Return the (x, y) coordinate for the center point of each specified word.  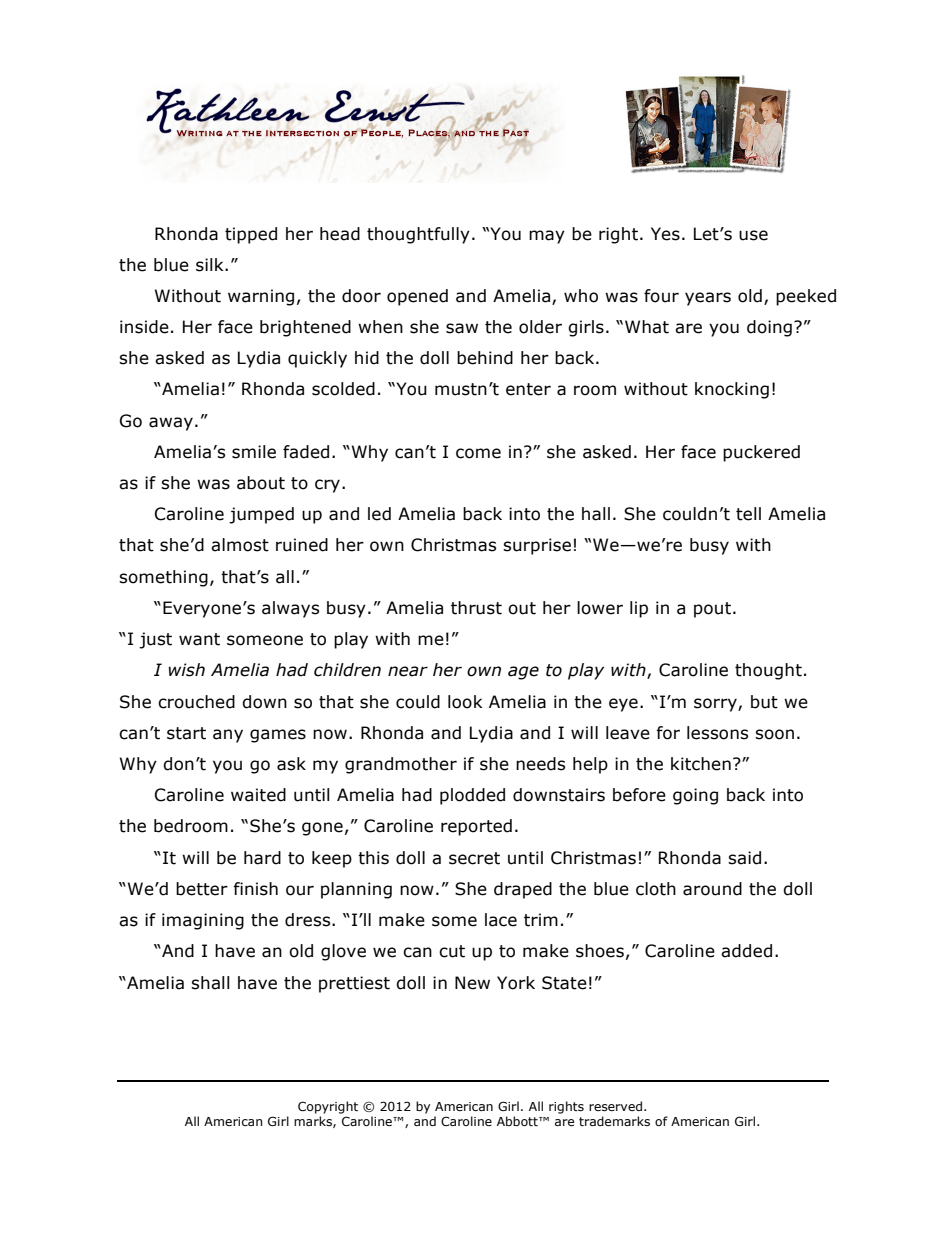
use (753, 235)
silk (211, 265)
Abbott (518, 1121)
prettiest (354, 984)
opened (417, 297)
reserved (615, 1106)
